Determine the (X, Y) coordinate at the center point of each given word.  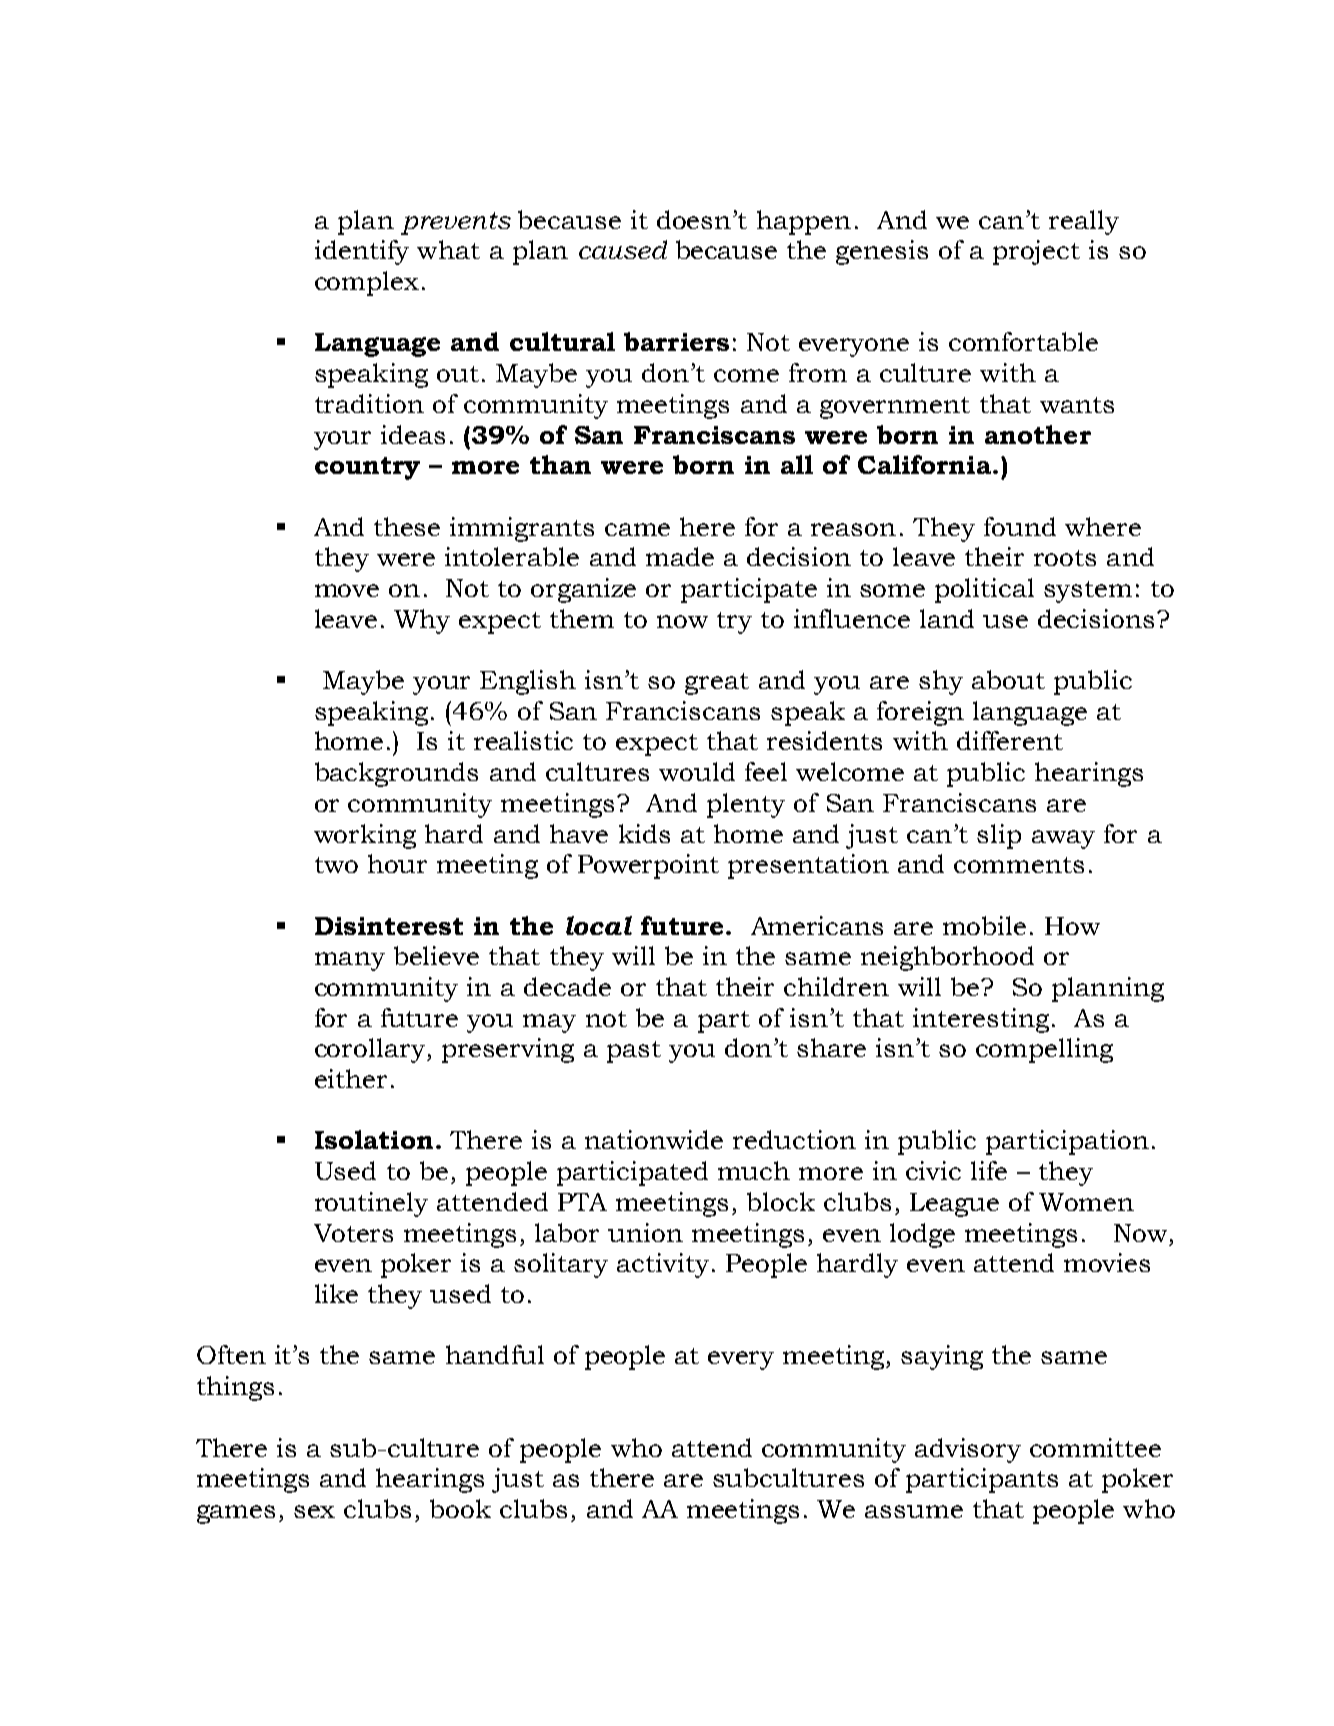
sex (314, 1511)
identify (362, 252)
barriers (676, 341)
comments (1019, 865)
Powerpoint (648, 866)
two (336, 865)
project (1036, 252)
